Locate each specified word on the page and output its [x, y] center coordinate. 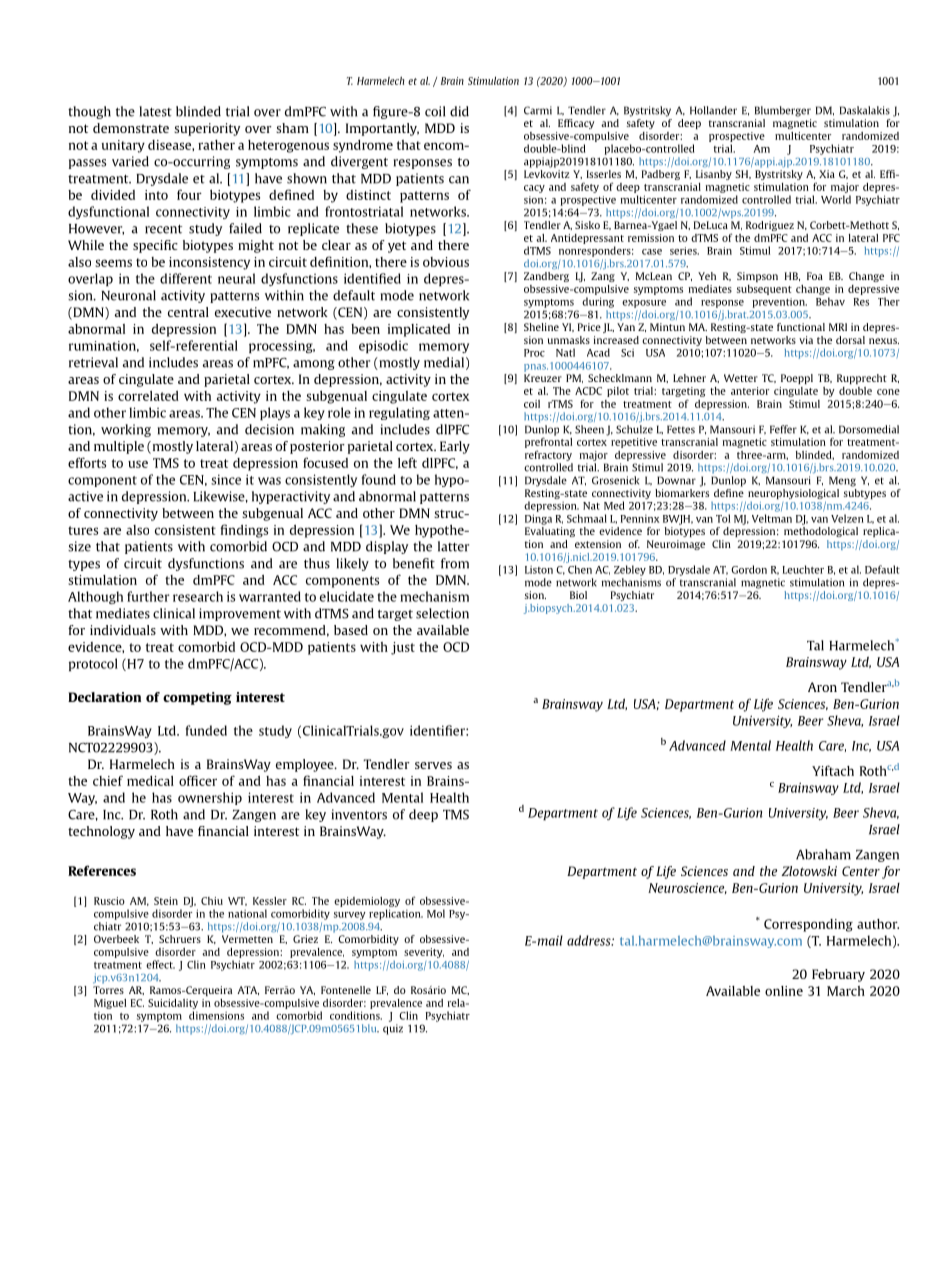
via [806, 340]
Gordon [749, 569]
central [188, 312]
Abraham [823, 854]
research [198, 596]
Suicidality [173, 1004]
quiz [393, 1029]
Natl [565, 352]
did [459, 111]
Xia [827, 174]
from [455, 563]
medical [150, 781]
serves [433, 765]
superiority [207, 129]
